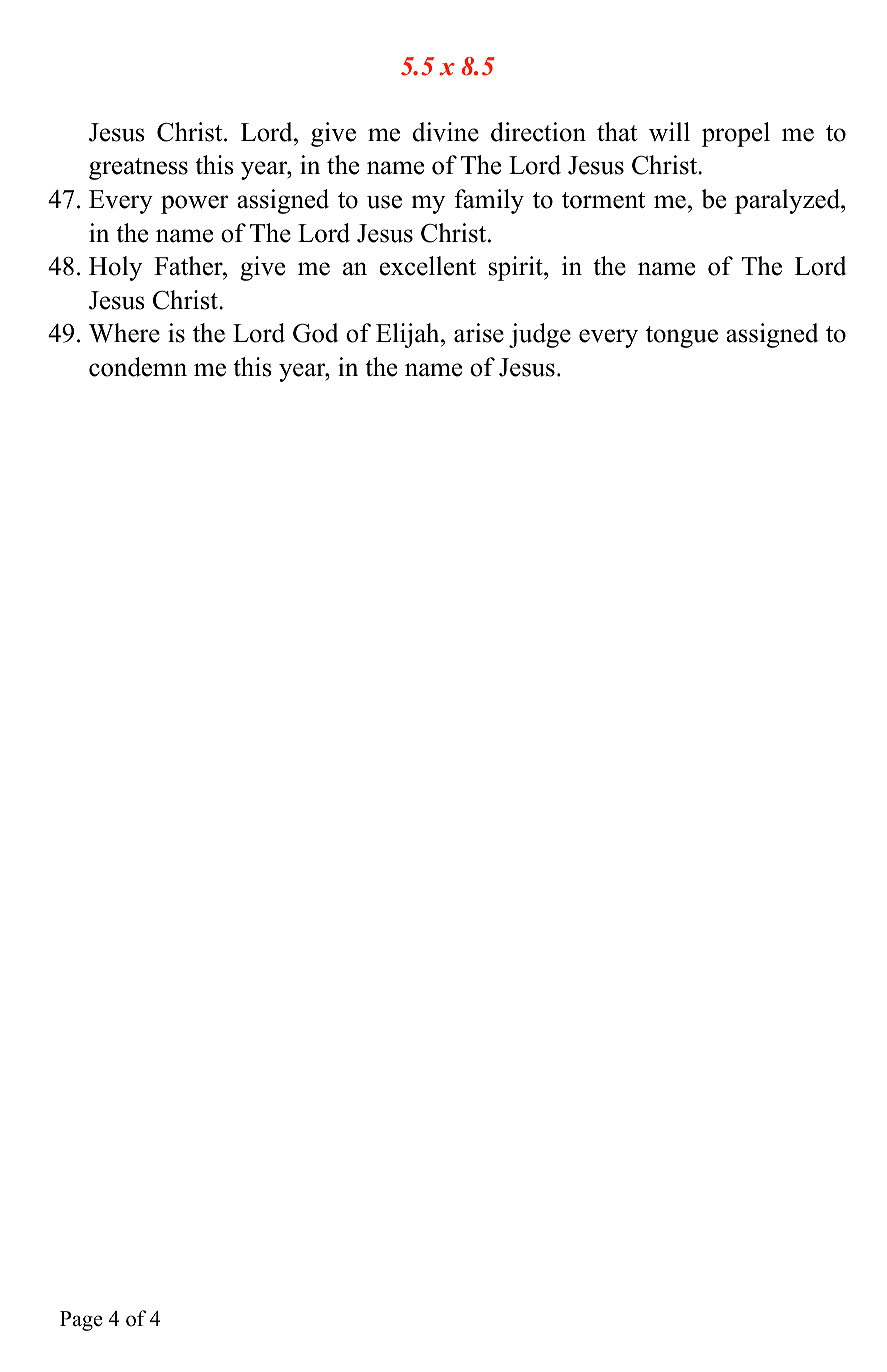 The height and width of the document is (1372, 887). What do you see at coordinates (682, 337) in the document?
I see `tongue` at bounding box center [682, 337].
